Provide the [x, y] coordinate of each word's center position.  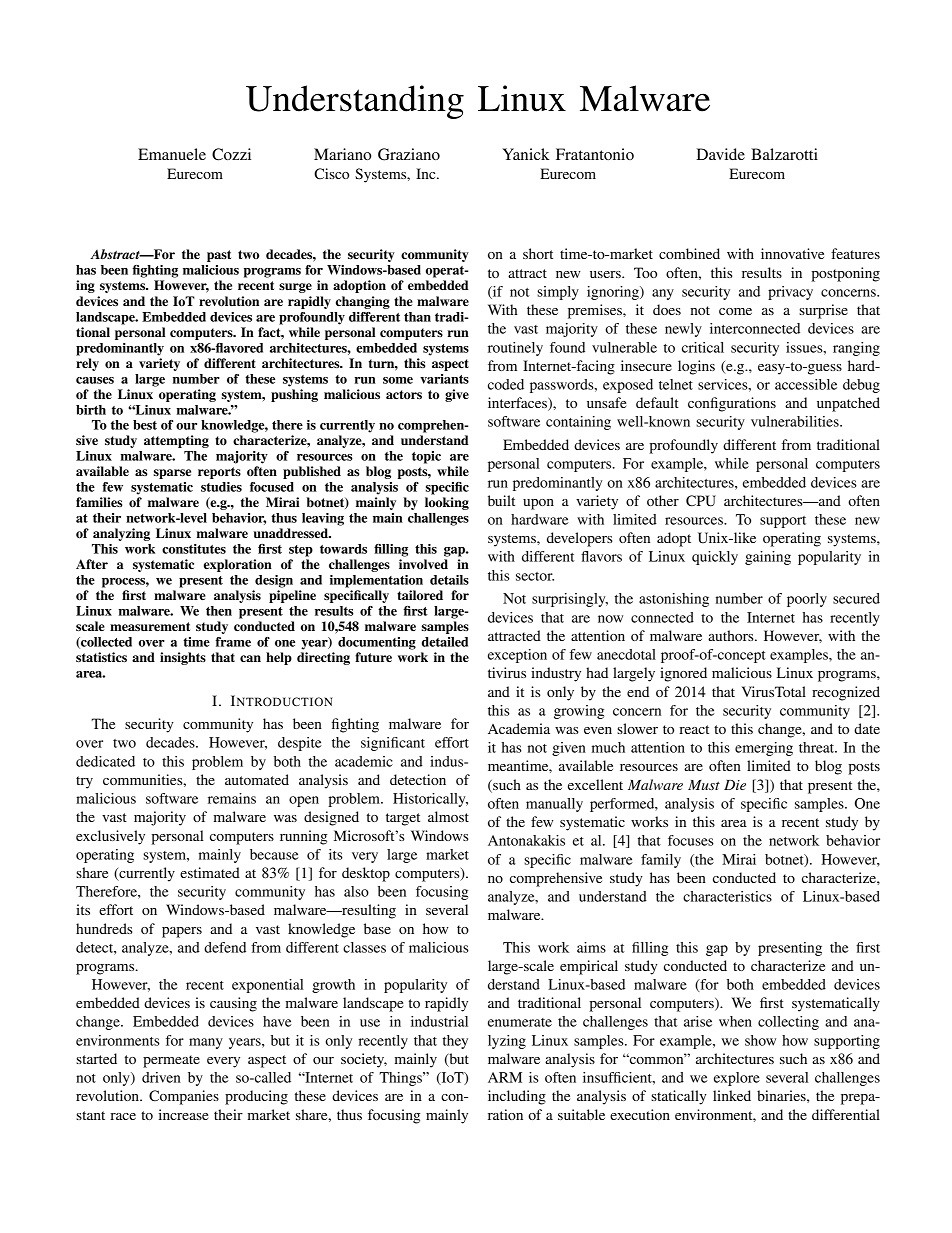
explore [737, 1079]
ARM [505, 1077]
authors [732, 635]
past [219, 256]
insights [183, 658]
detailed [445, 642]
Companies [184, 1097]
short [538, 253]
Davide [720, 154]
